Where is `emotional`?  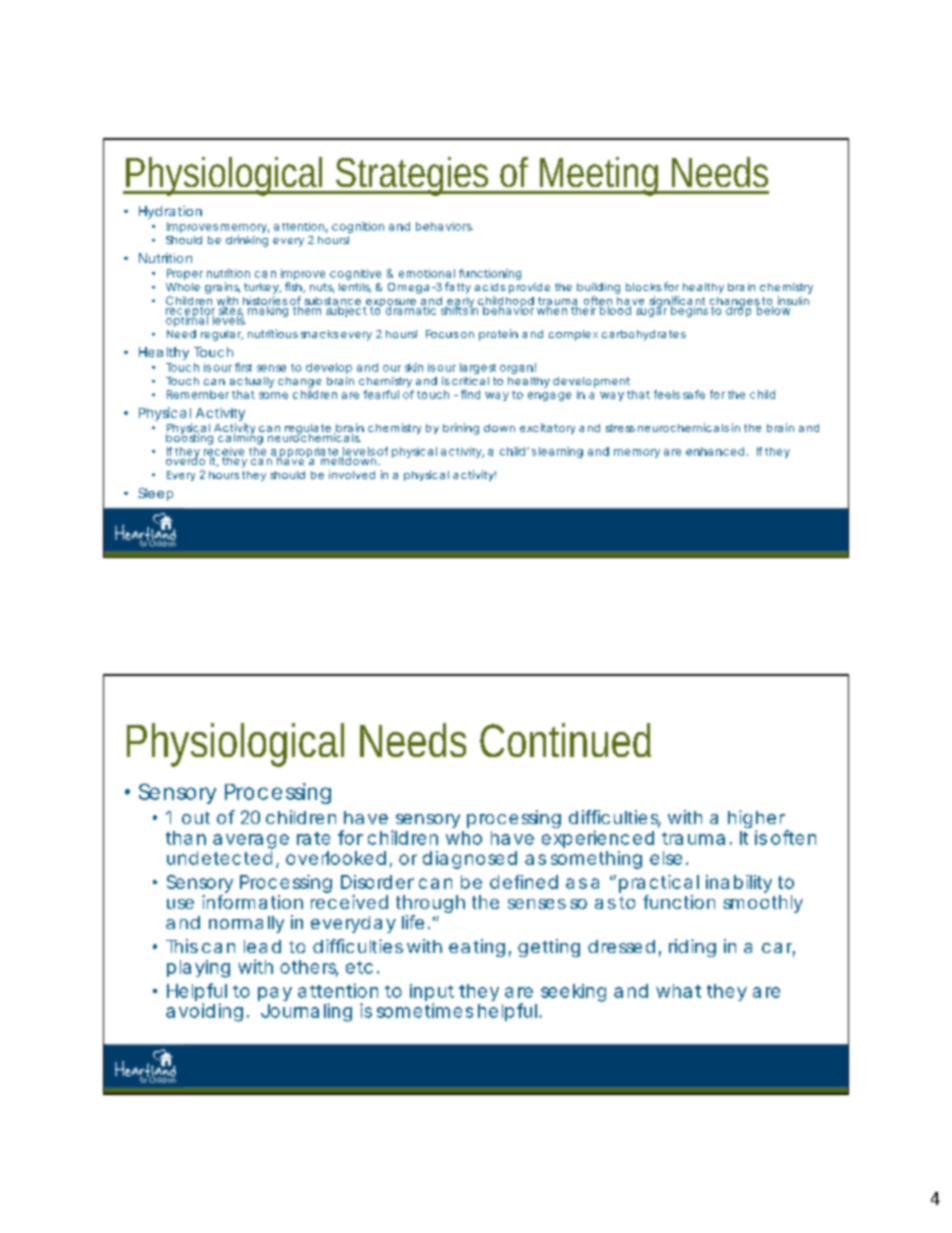 emotional is located at coordinates (427, 273).
